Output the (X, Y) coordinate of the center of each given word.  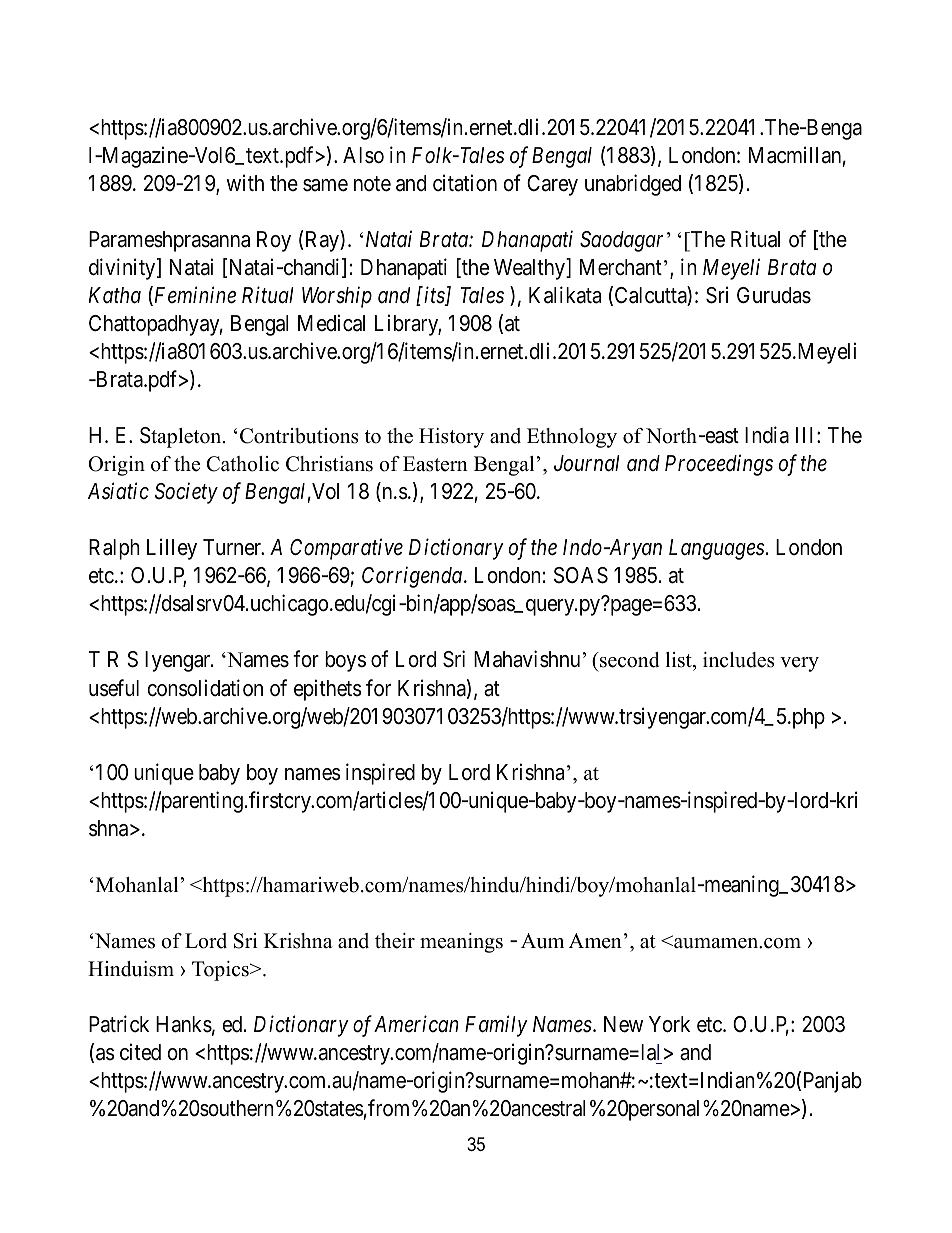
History (451, 438)
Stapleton (182, 437)
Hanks (184, 1024)
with (245, 182)
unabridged (633, 185)
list (680, 661)
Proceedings (719, 465)
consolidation (205, 688)
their (395, 941)
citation (465, 183)
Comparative (346, 549)
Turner (233, 547)
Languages (717, 549)
